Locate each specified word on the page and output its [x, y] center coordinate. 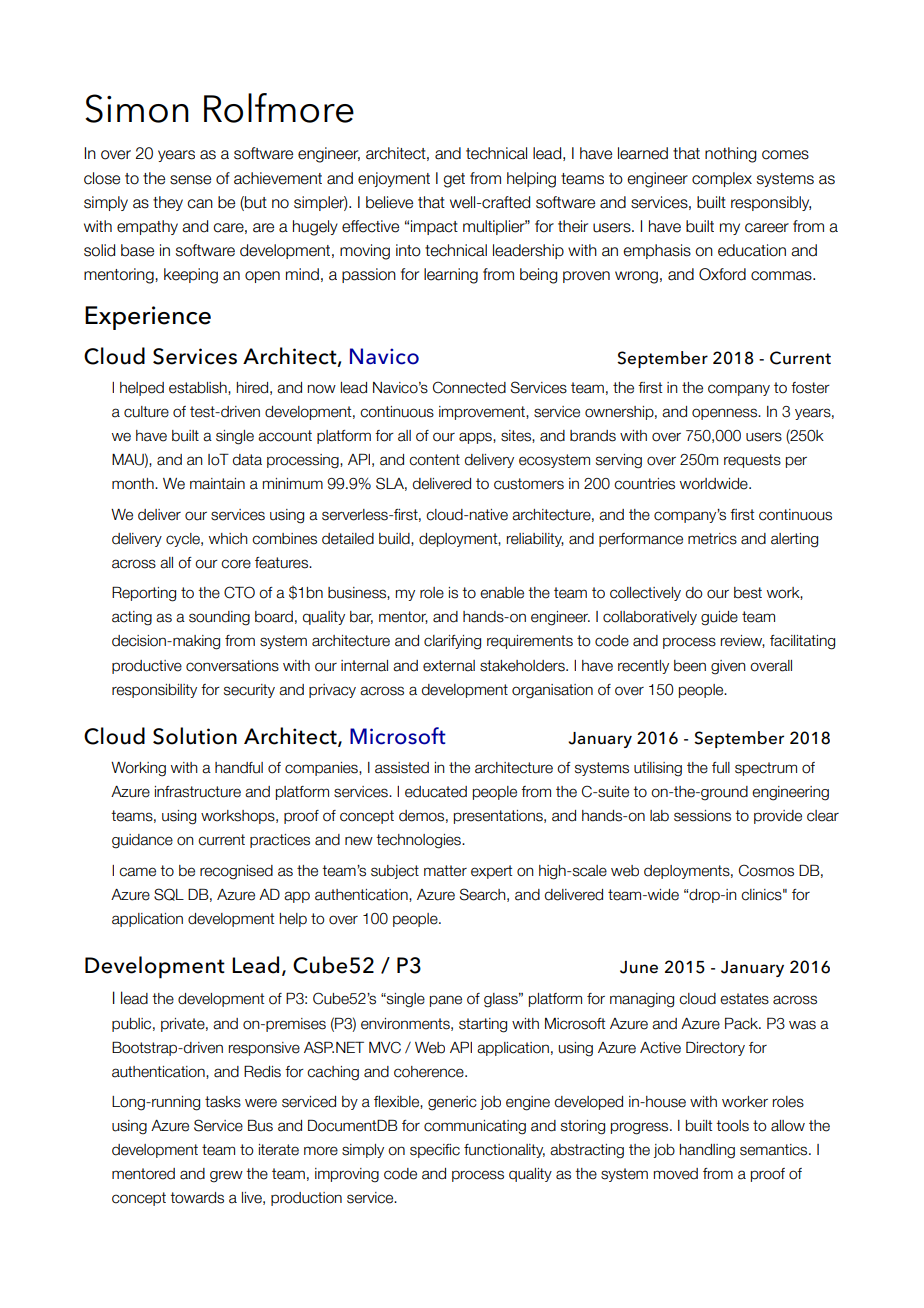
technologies [419, 841]
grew [226, 1176]
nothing [731, 155]
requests [752, 461]
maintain [217, 484]
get [454, 180]
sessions [702, 816]
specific [435, 1151]
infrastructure [198, 792]
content [434, 460]
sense [190, 180]
